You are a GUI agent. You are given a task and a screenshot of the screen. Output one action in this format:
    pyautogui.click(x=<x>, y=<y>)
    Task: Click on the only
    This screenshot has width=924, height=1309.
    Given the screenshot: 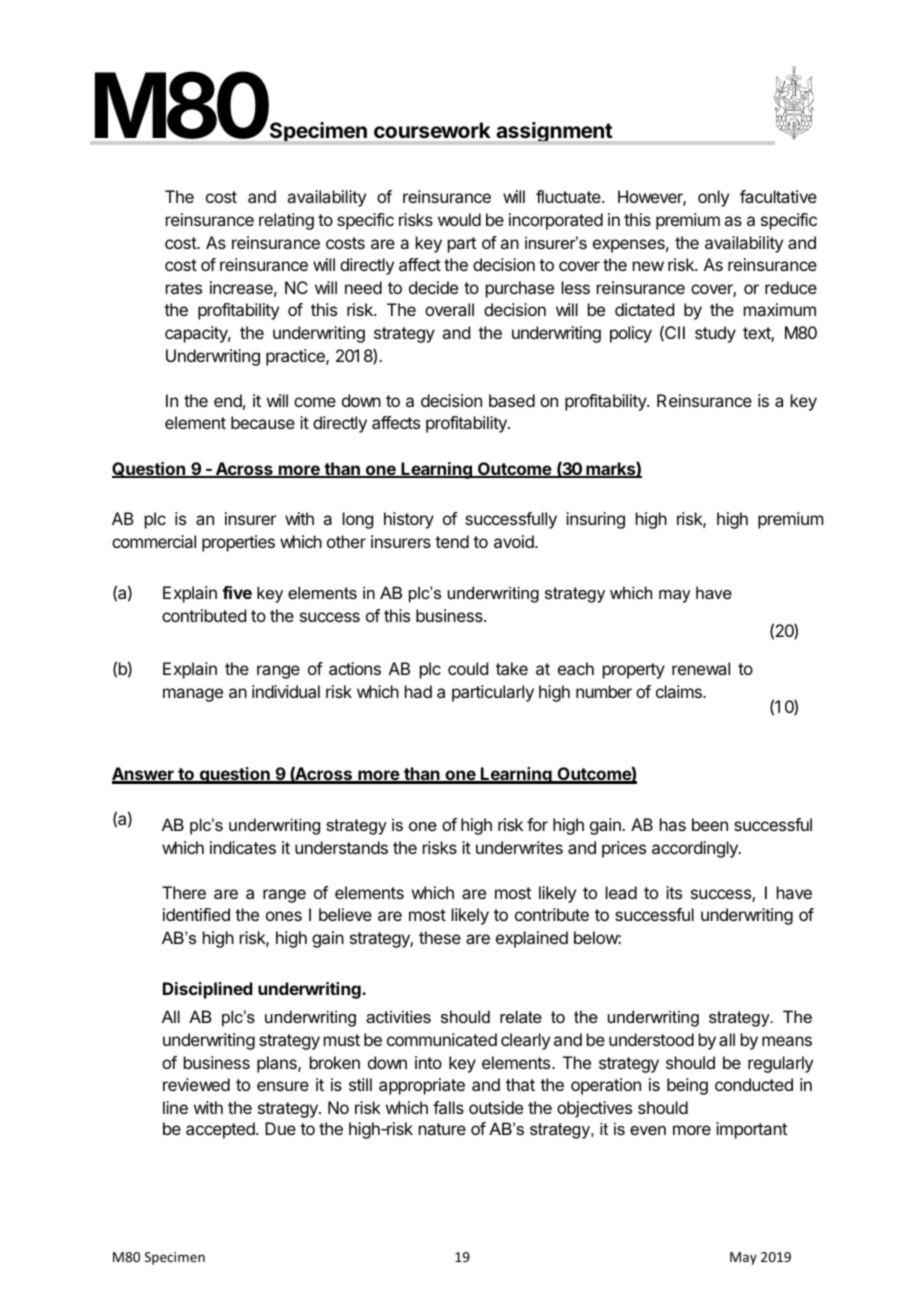 What is the action you would take?
    pyautogui.click(x=713, y=198)
